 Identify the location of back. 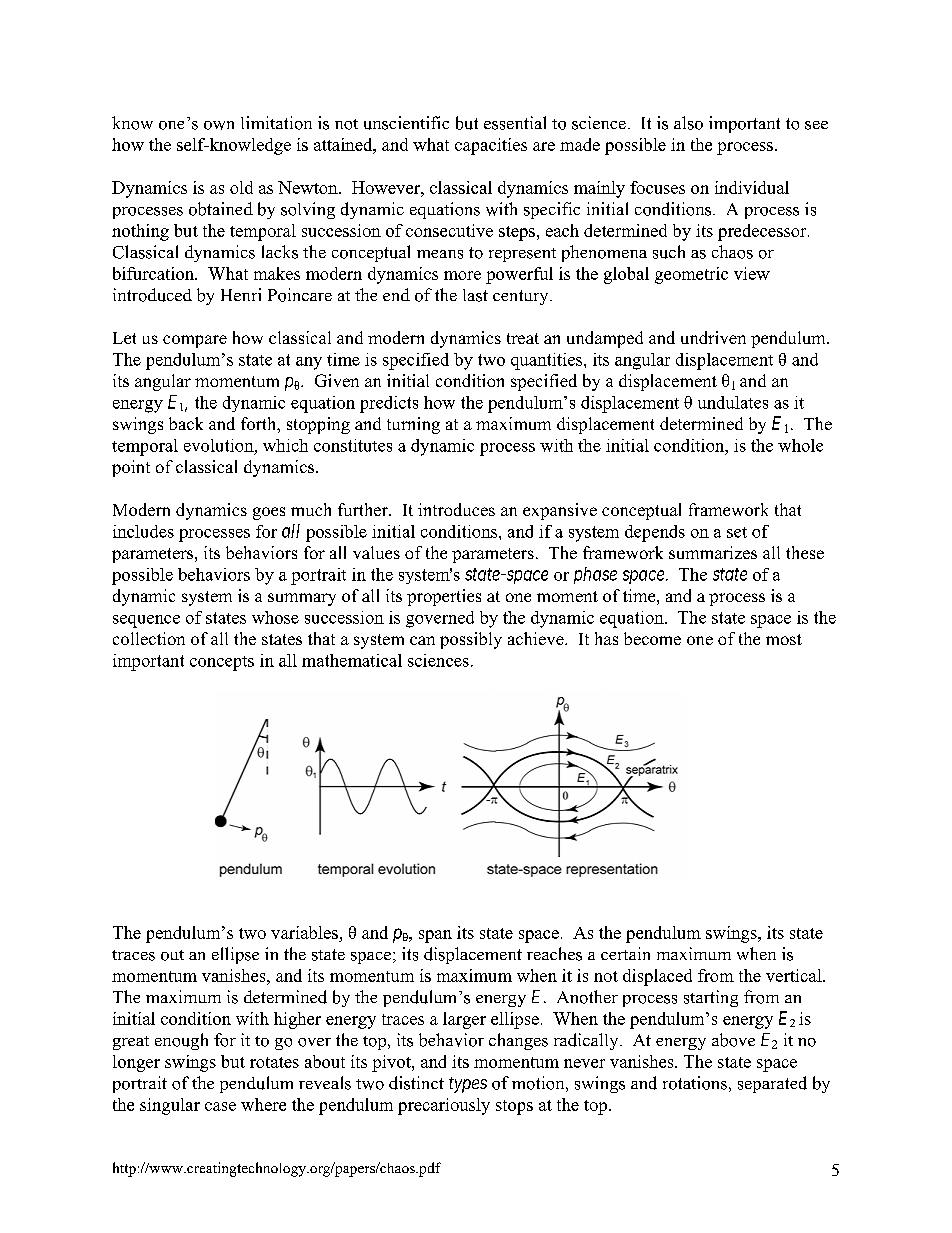
(186, 423).
